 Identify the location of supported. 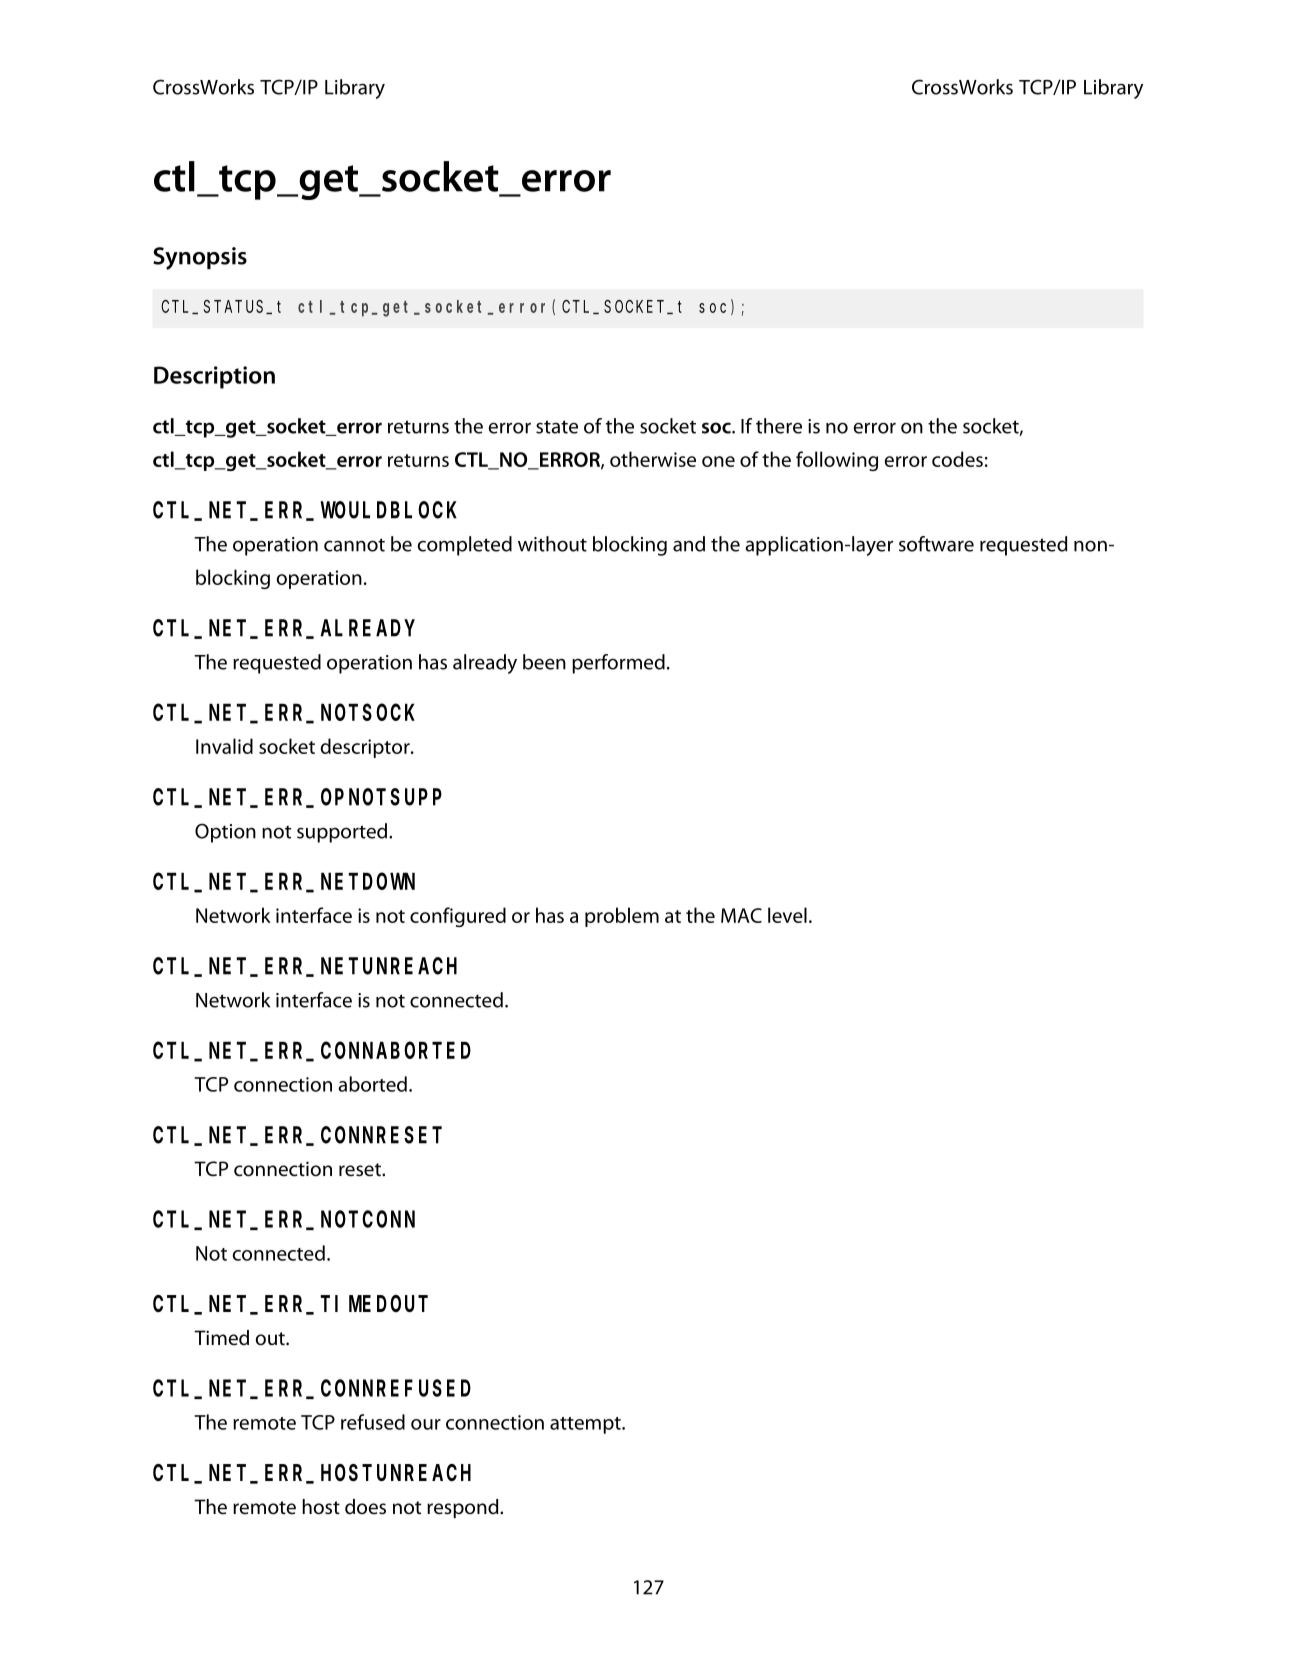
(342, 833).
